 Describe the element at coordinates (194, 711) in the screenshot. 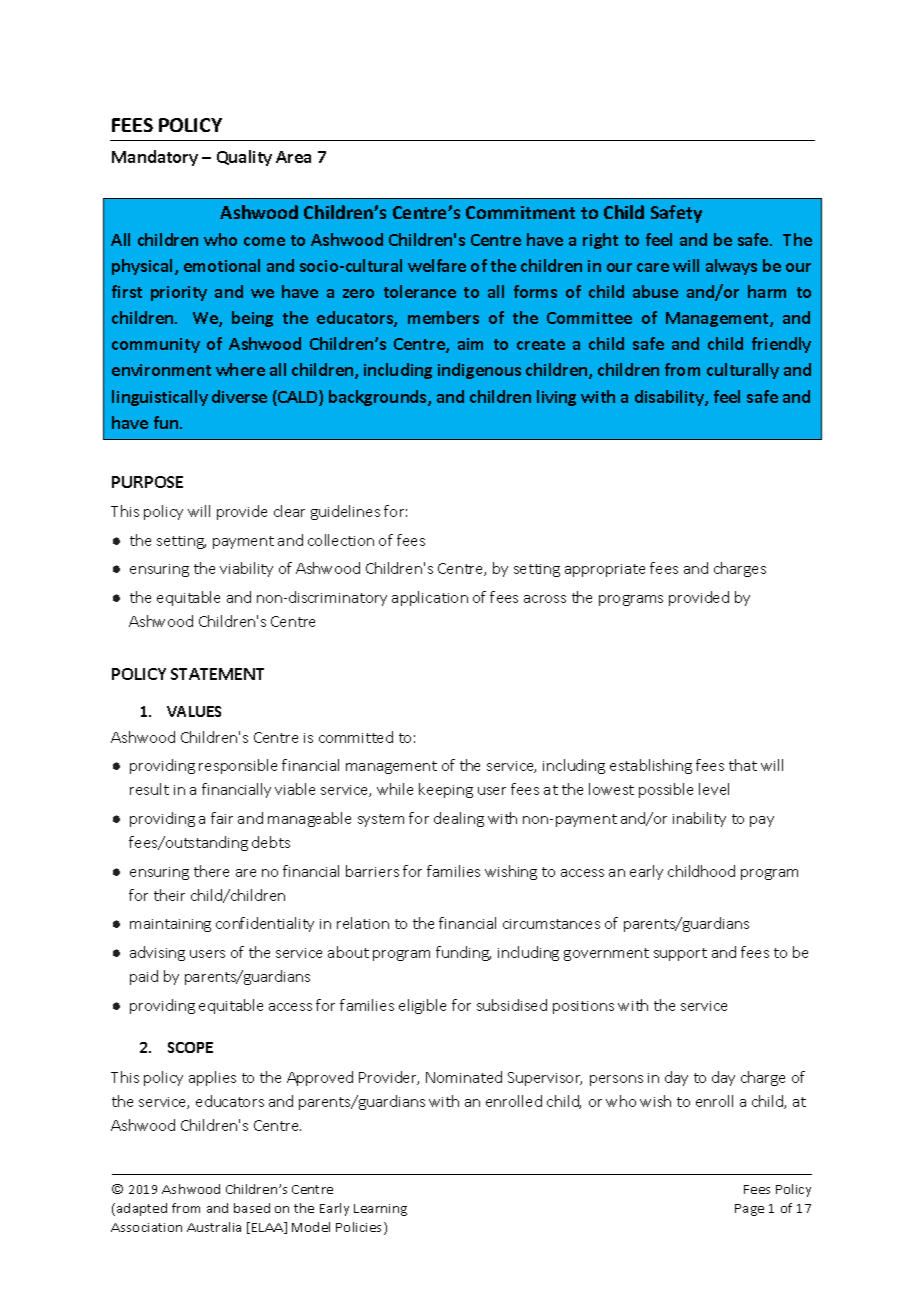

I see `VALUES` at that location.
